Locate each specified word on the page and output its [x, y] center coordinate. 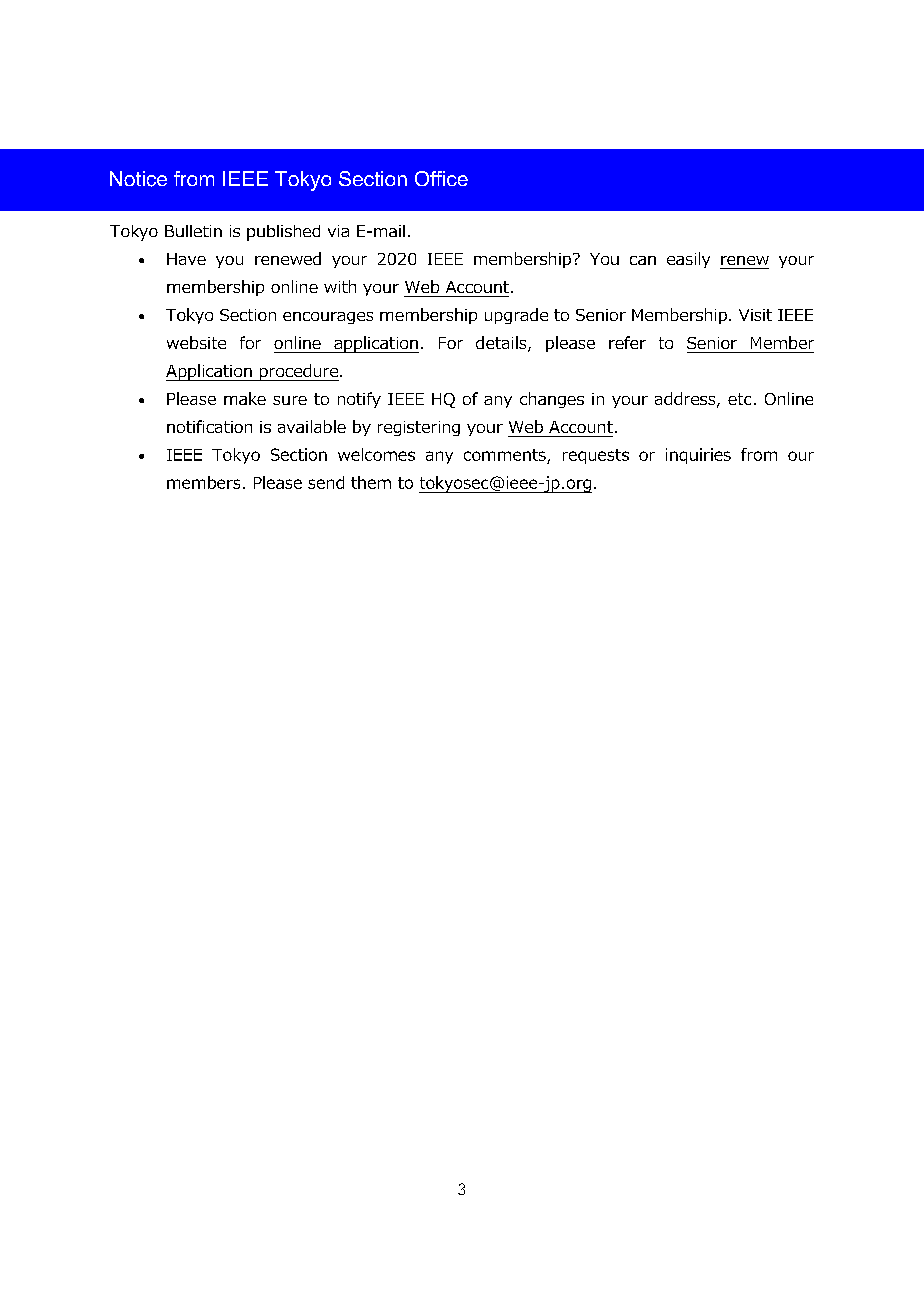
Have [186, 259]
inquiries [698, 456]
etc [739, 399]
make [245, 398]
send [326, 482]
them [371, 482]
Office [441, 178]
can [643, 260]
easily [688, 260]
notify [359, 400]
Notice [138, 179]
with [340, 286]
